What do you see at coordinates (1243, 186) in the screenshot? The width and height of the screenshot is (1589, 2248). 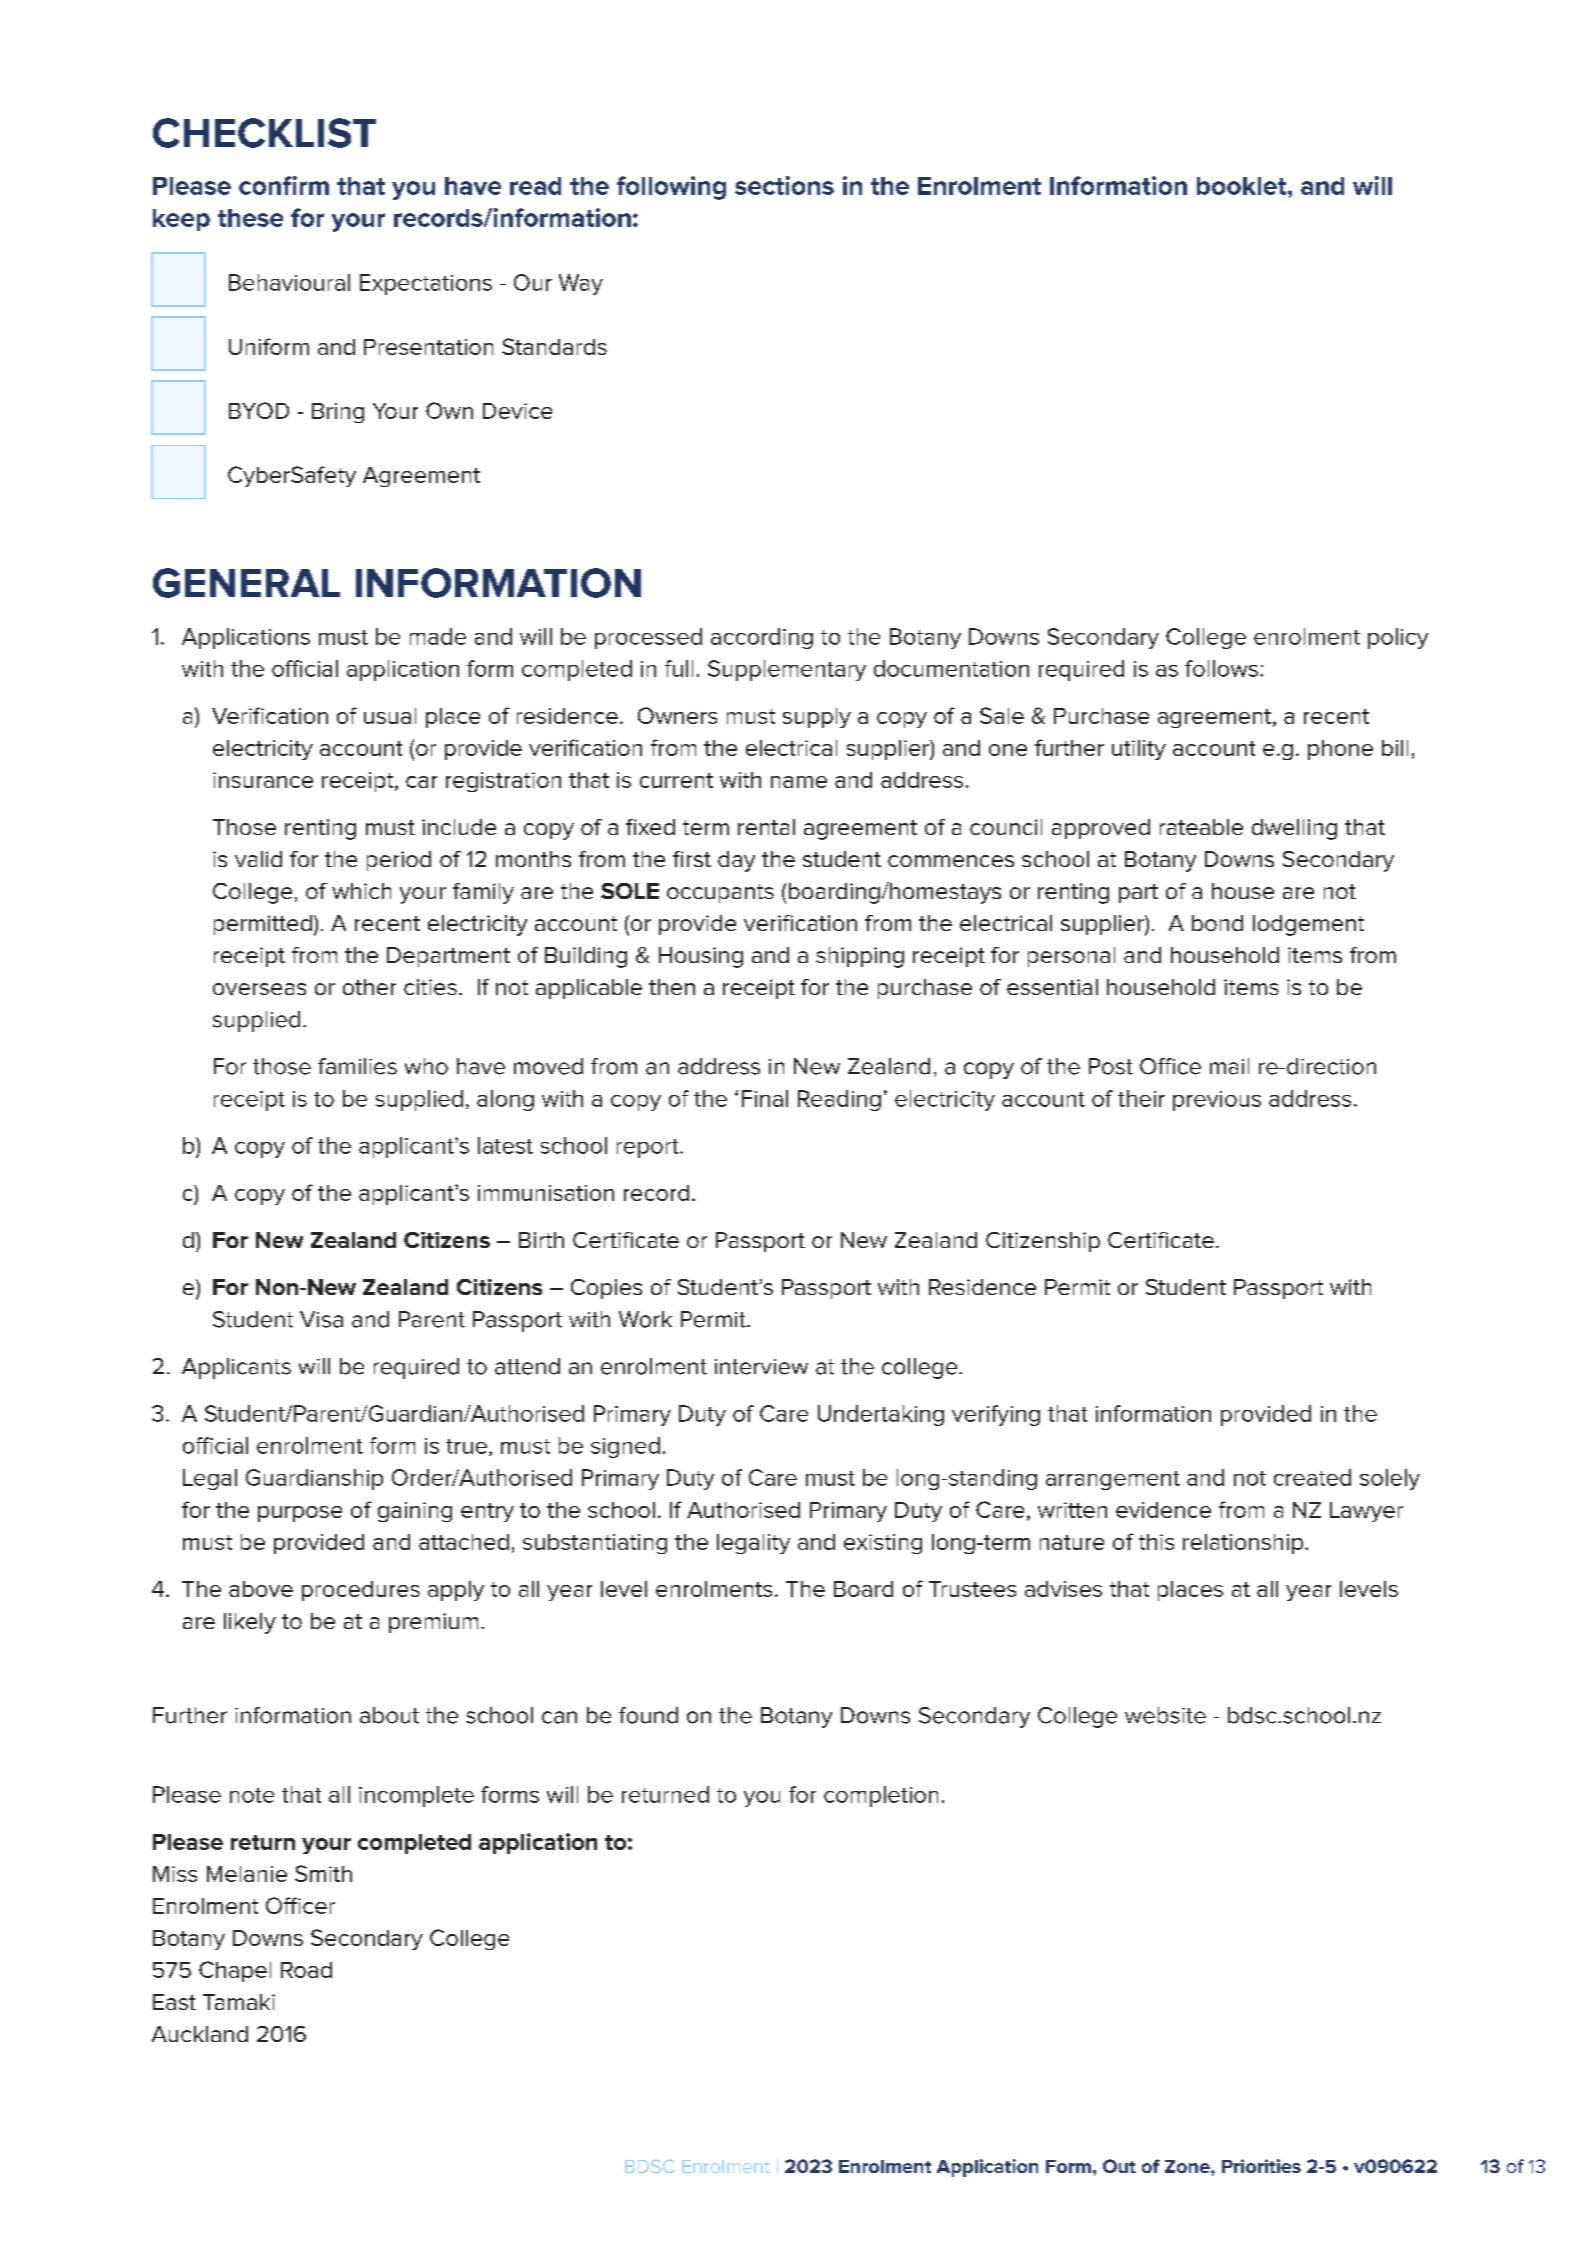 I see `booklet` at bounding box center [1243, 186].
